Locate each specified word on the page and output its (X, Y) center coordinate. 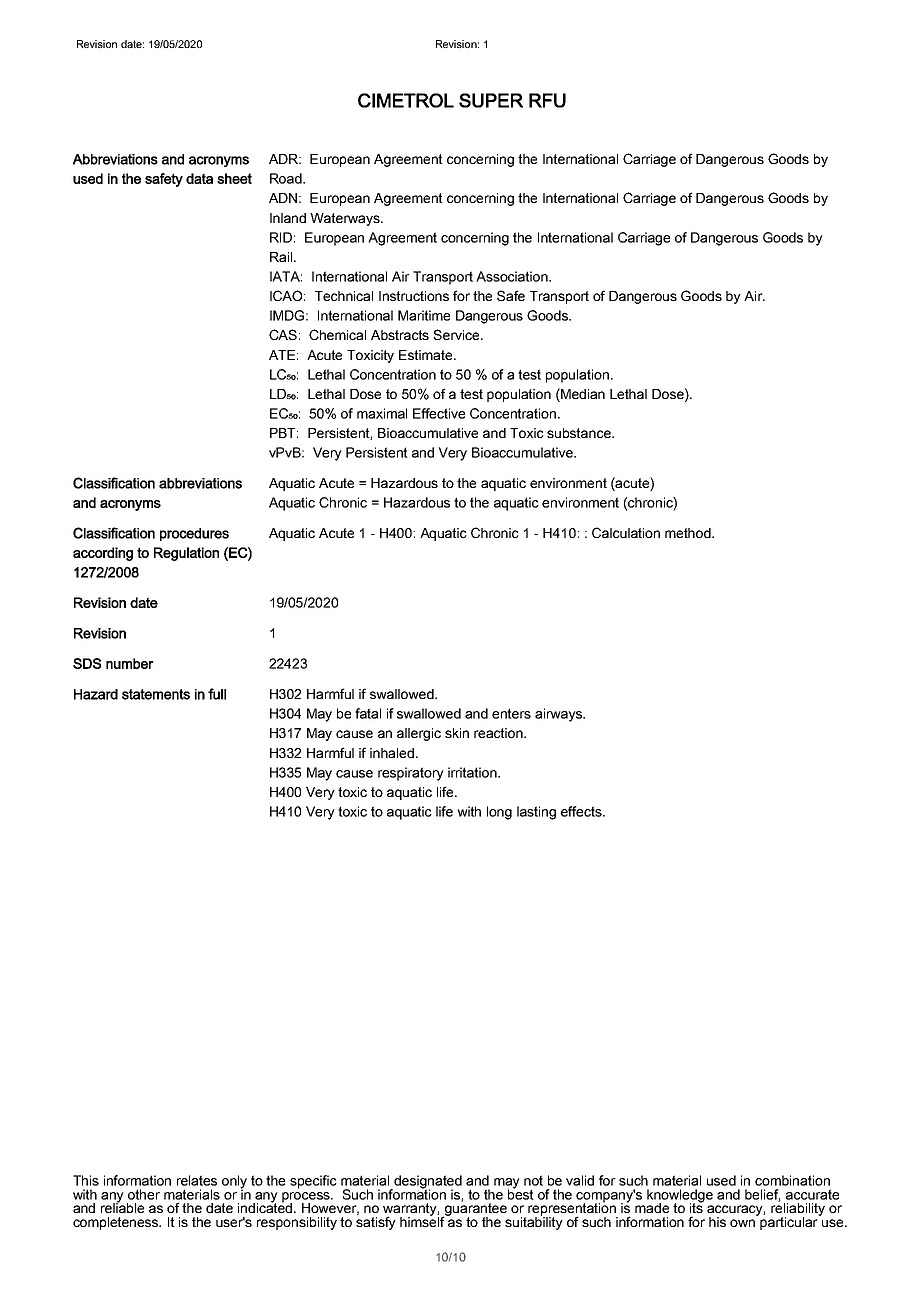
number (130, 663)
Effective (439, 413)
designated (427, 1183)
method (689, 533)
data (199, 178)
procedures (194, 534)
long (499, 813)
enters (511, 713)
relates (197, 1180)
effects (582, 811)
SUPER (491, 100)
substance (580, 433)
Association (513, 276)
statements (156, 694)
